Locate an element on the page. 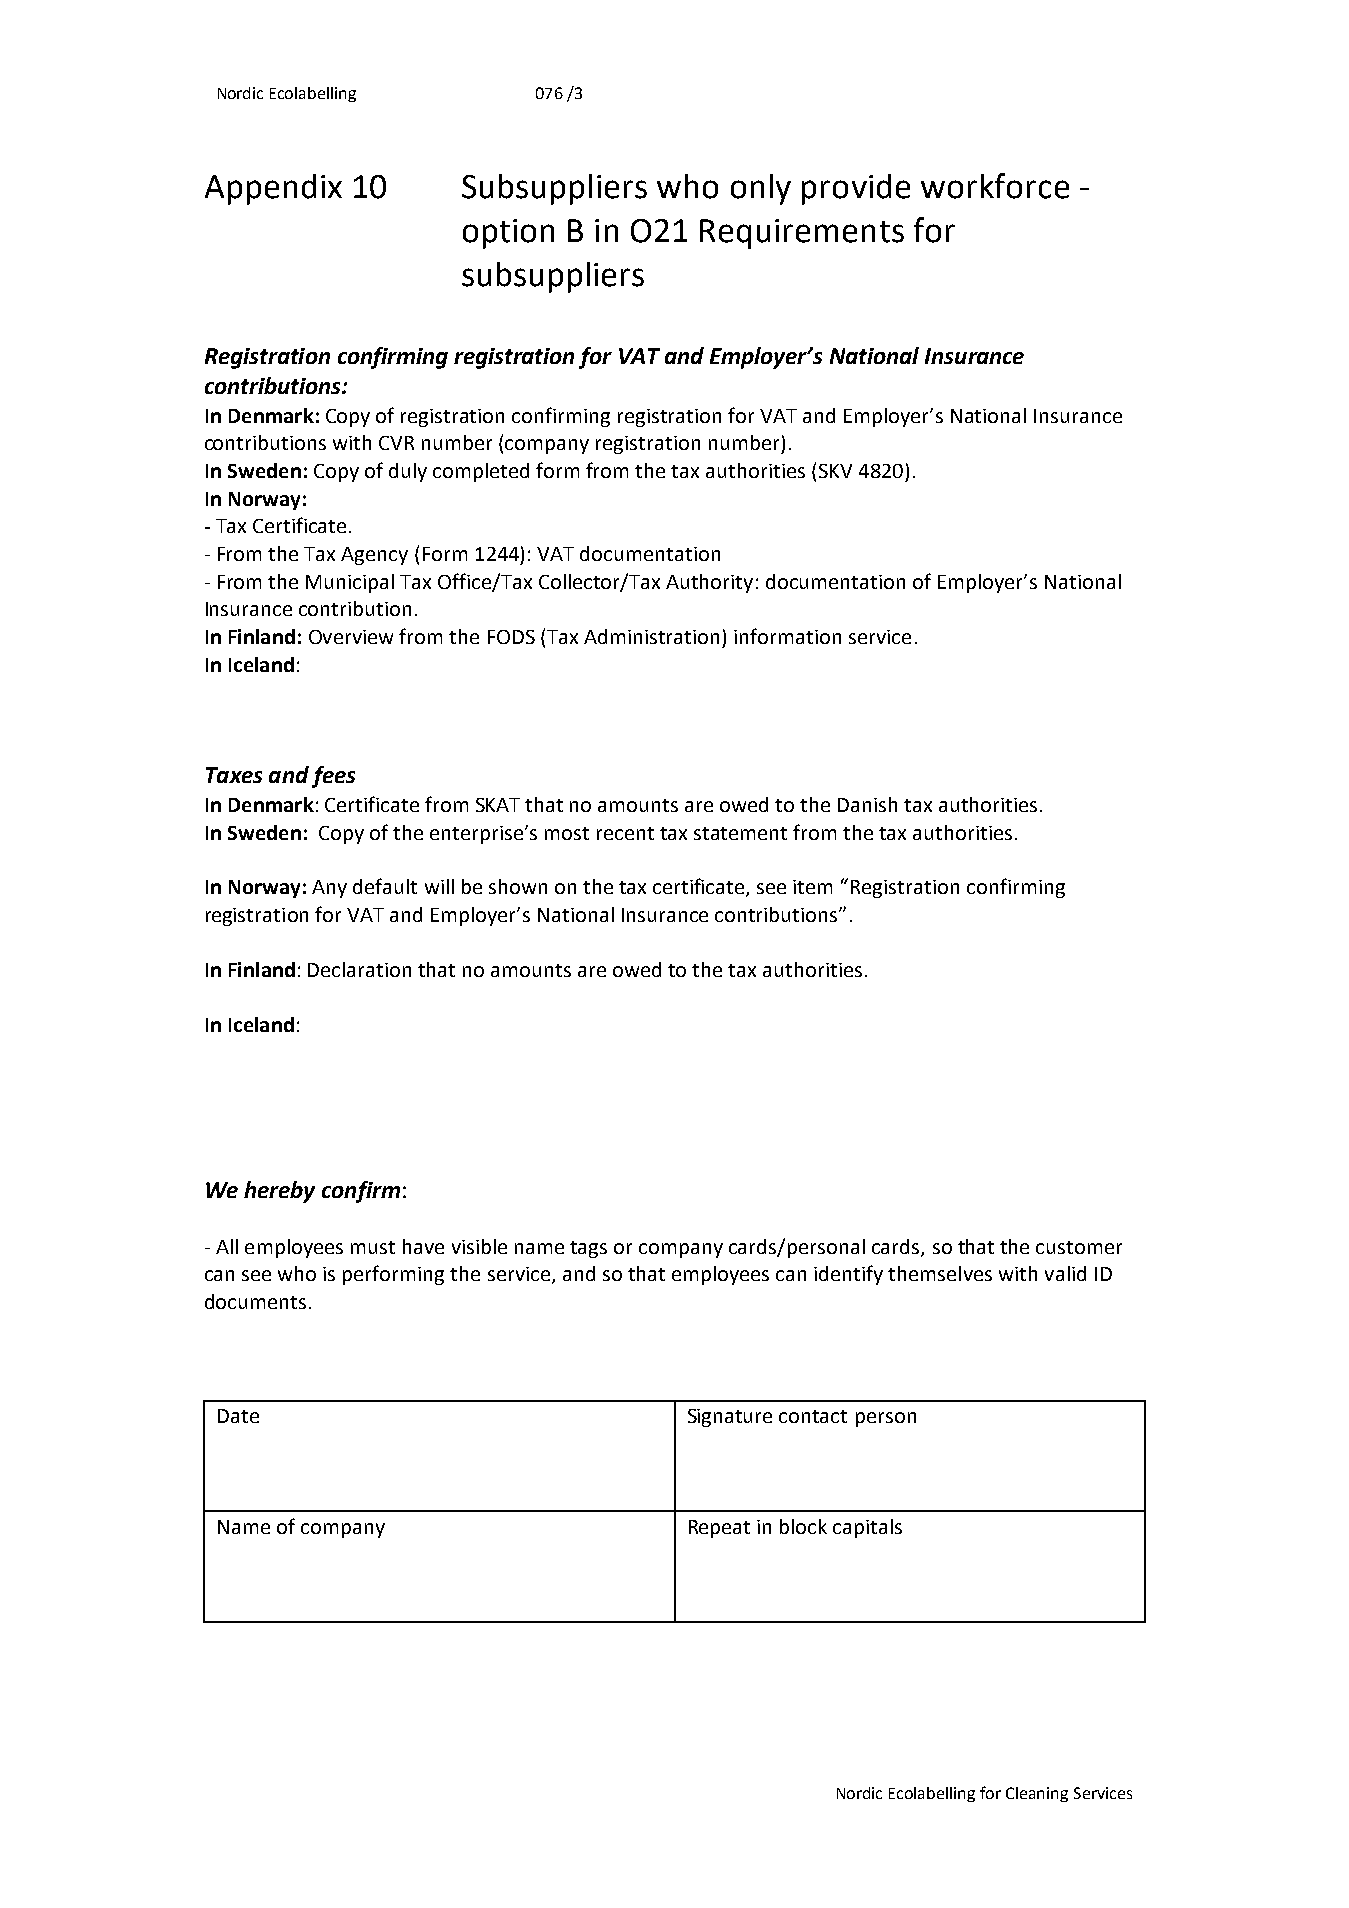 The height and width of the page is (1908, 1349). Date is located at coordinates (238, 1416).
